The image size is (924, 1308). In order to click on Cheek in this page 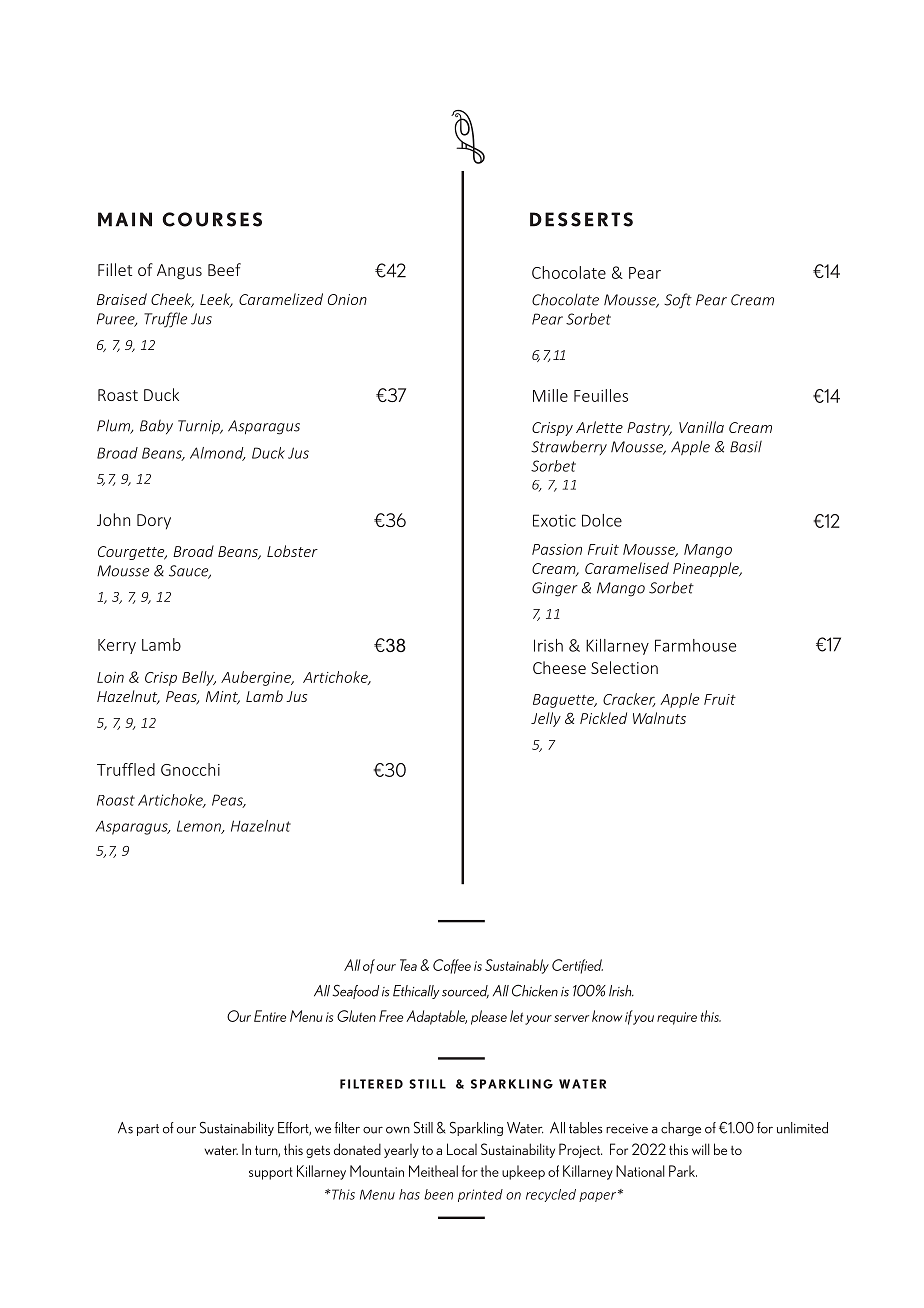, I will do `click(172, 300)`.
